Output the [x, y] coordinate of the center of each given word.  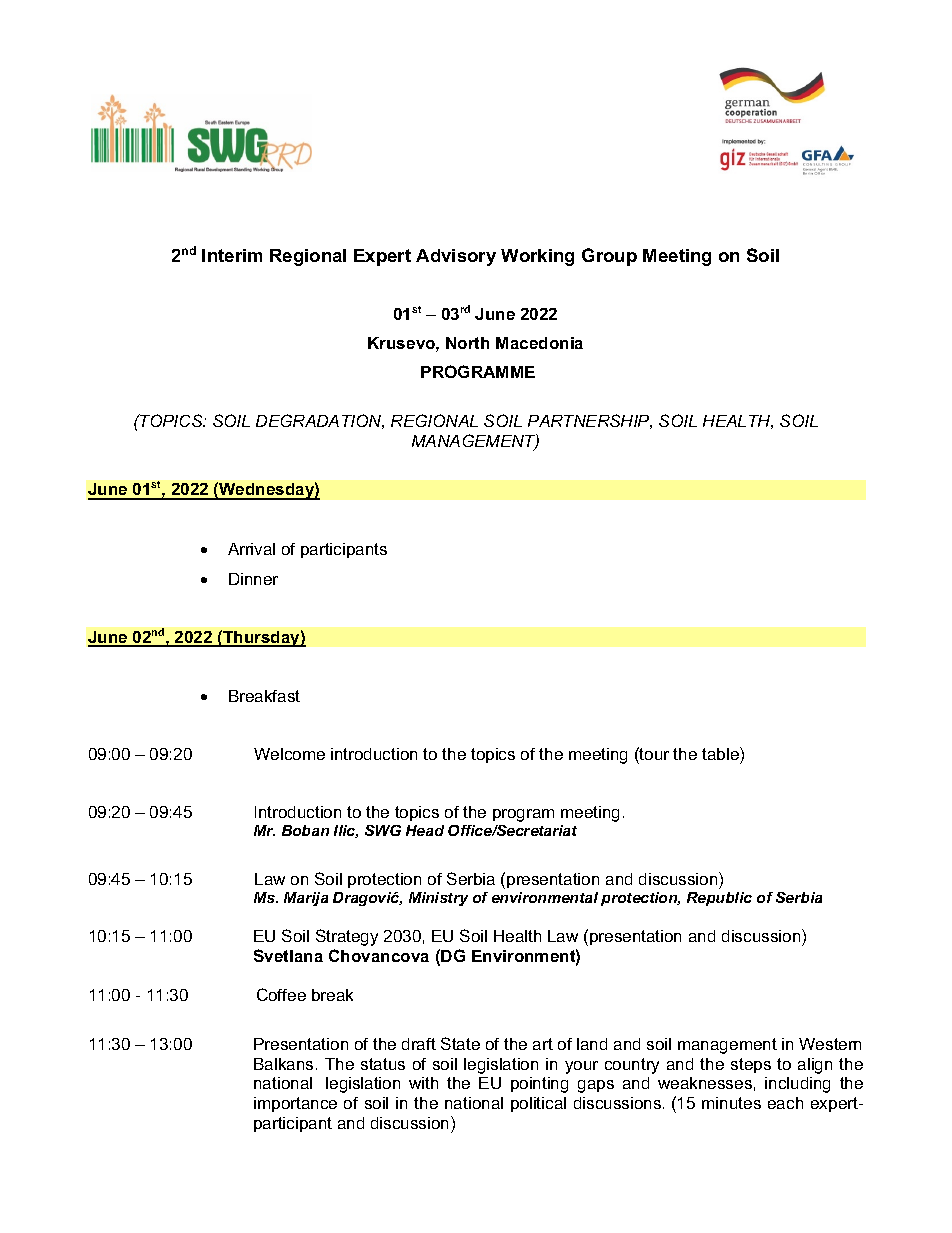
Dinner [253, 579]
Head [425, 830]
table [721, 753]
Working [537, 257]
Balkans [283, 1064]
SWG [383, 830]
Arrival [251, 549]
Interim [232, 255]
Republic [719, 899]
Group [609, 257]
